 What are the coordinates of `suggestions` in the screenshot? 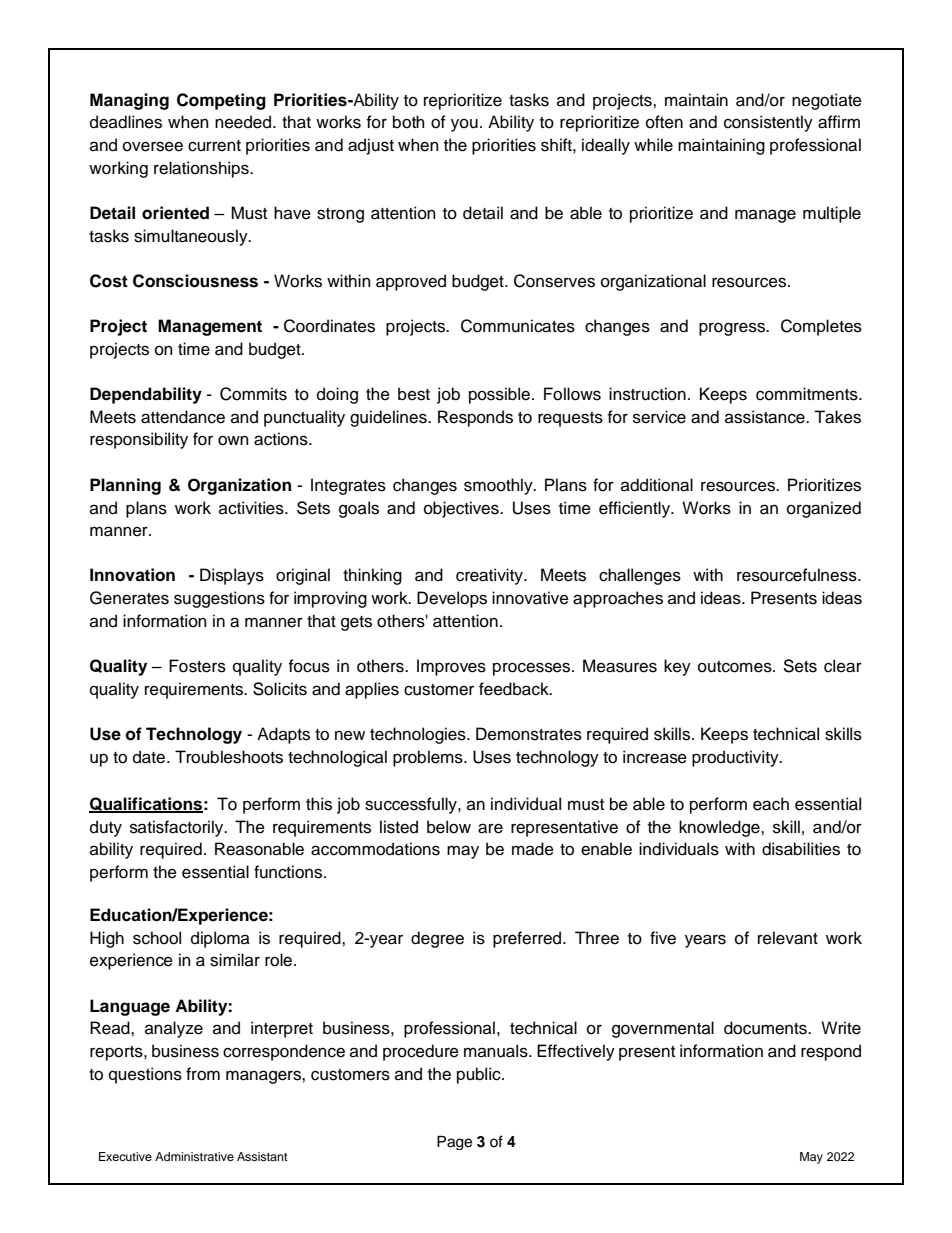 It's located at (219, 599).
